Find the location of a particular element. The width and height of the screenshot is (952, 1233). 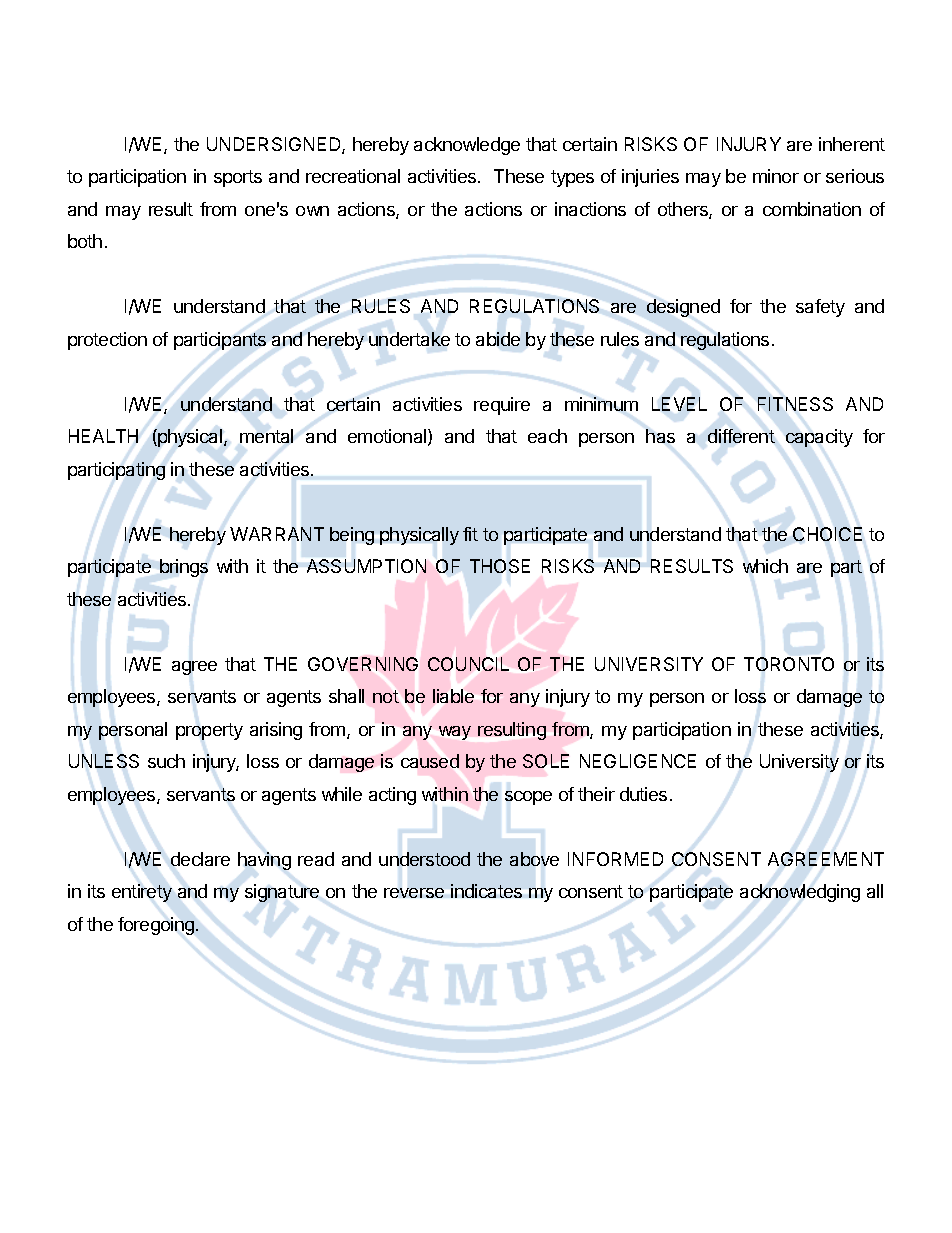

require is located at coordinates (502, 406).
